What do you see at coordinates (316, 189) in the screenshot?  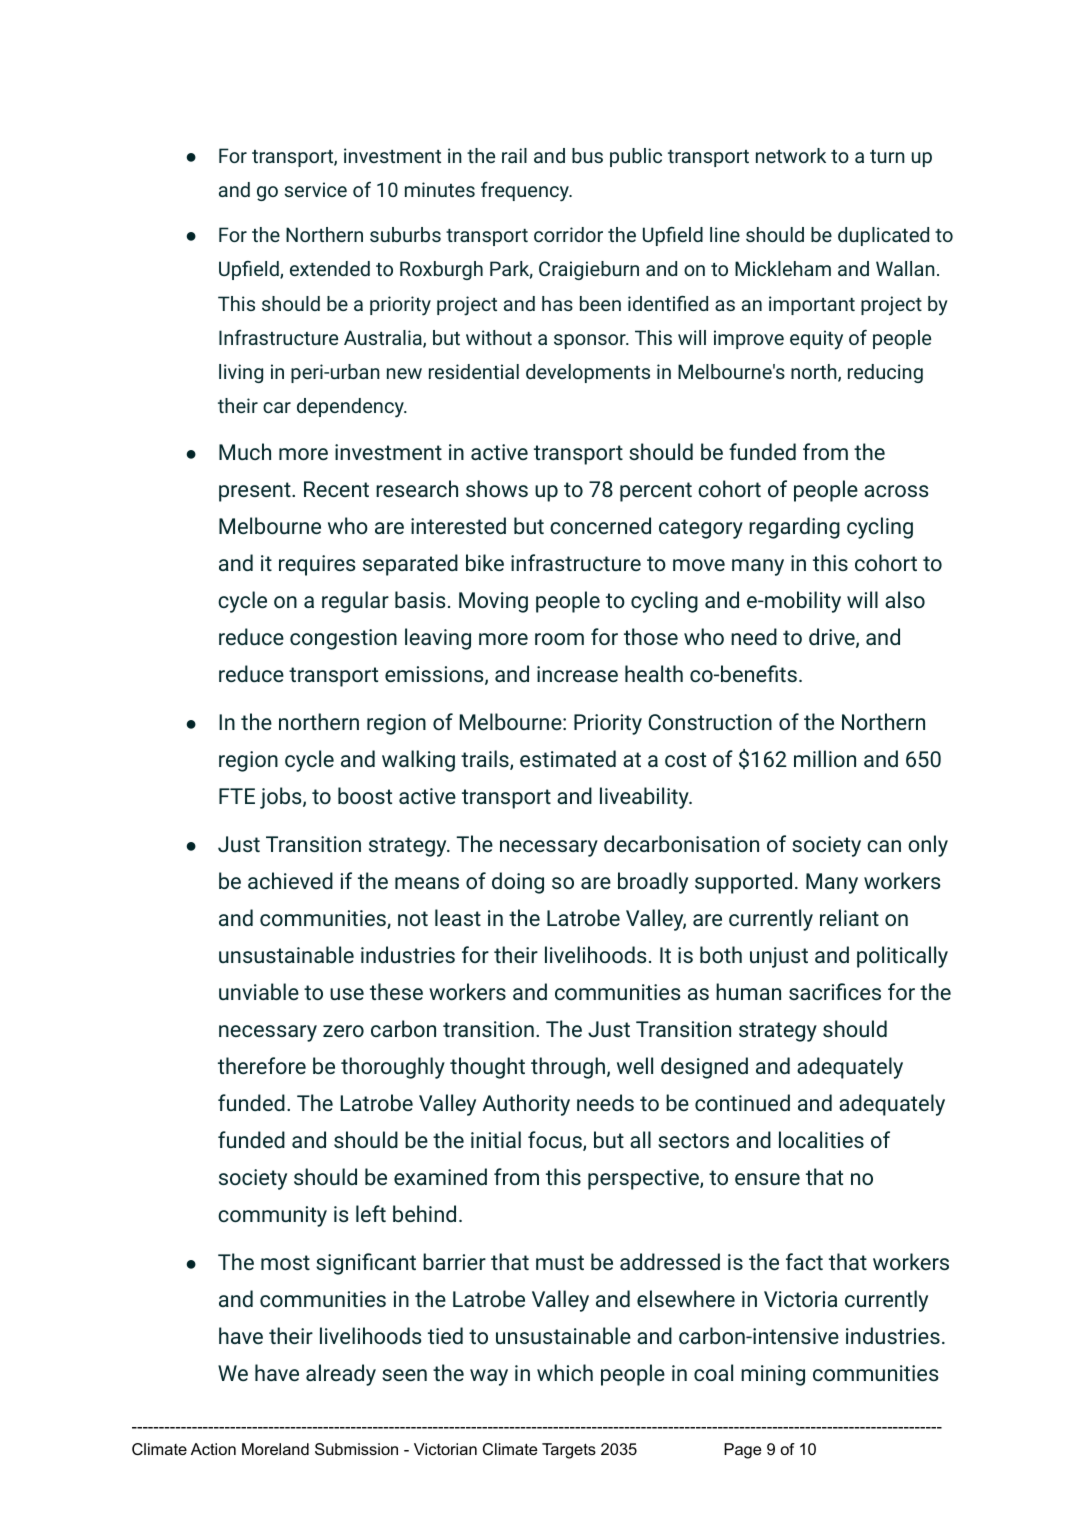 I see `service` at bounding box center [316, 189].
